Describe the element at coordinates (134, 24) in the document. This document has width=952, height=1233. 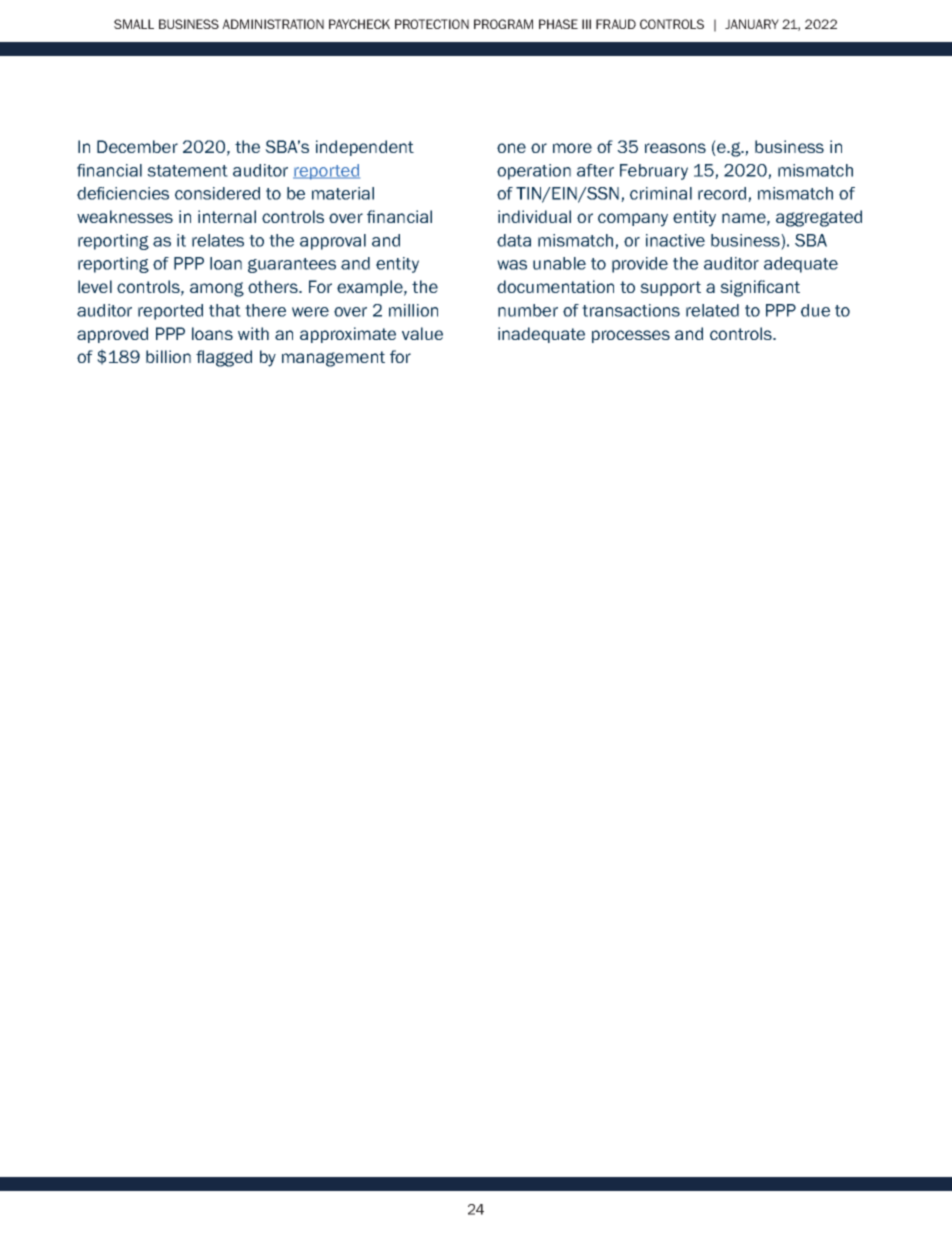
I see `SMALL` at that location.
